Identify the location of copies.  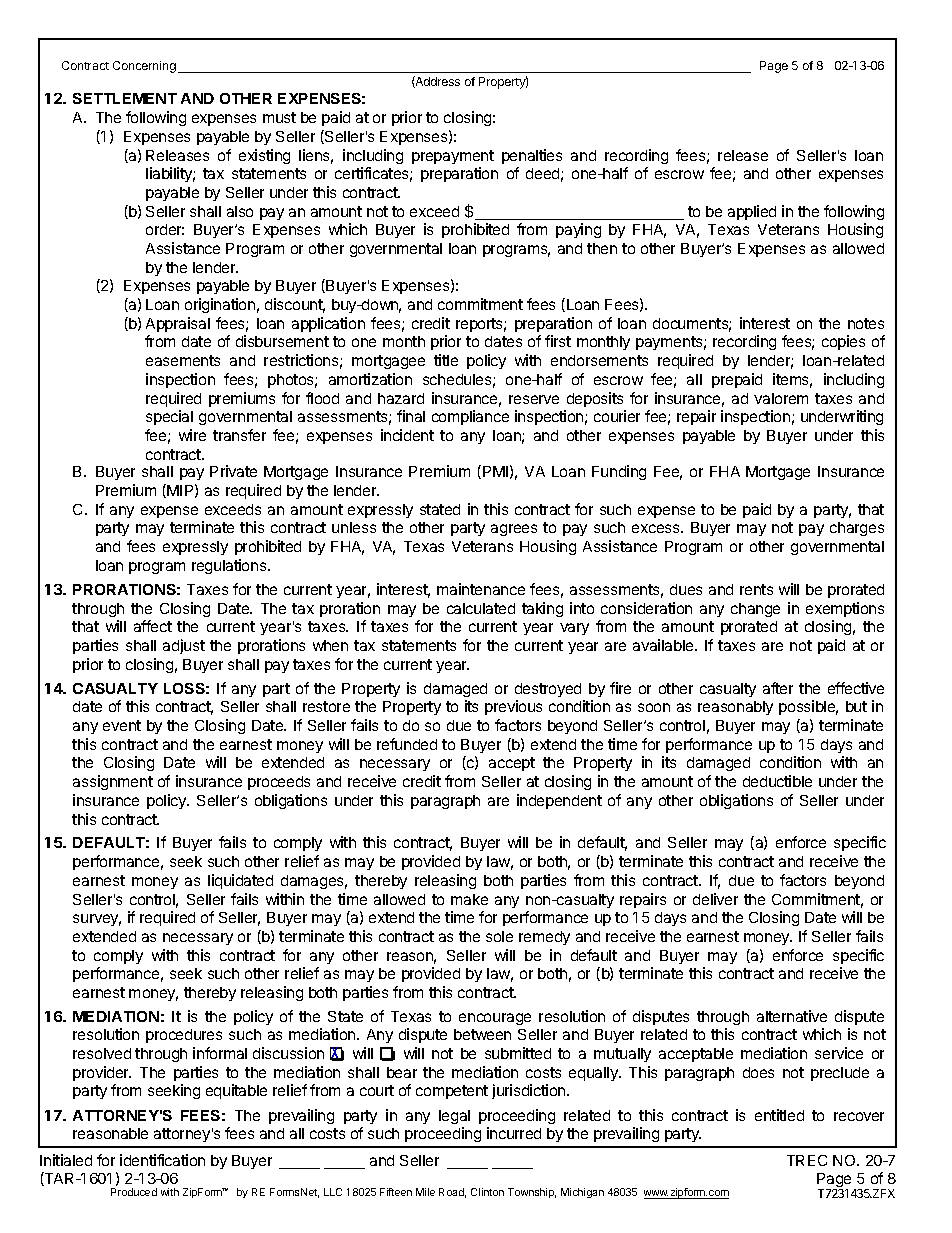
(843, 342).
